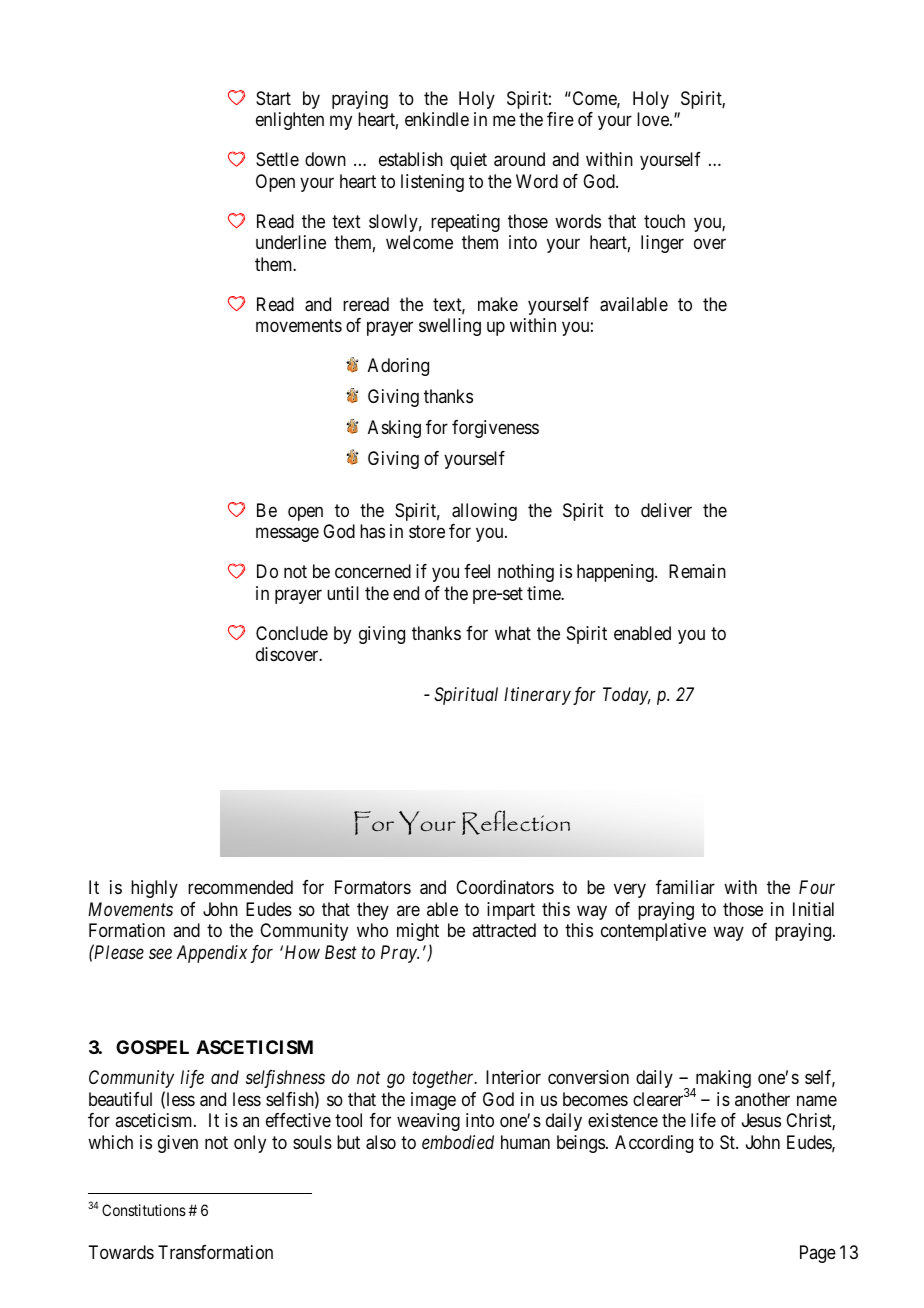  What do you see at coordinates (697, 571) in the screenshot?
I see `Remain` at bounding box center [697, 571].
